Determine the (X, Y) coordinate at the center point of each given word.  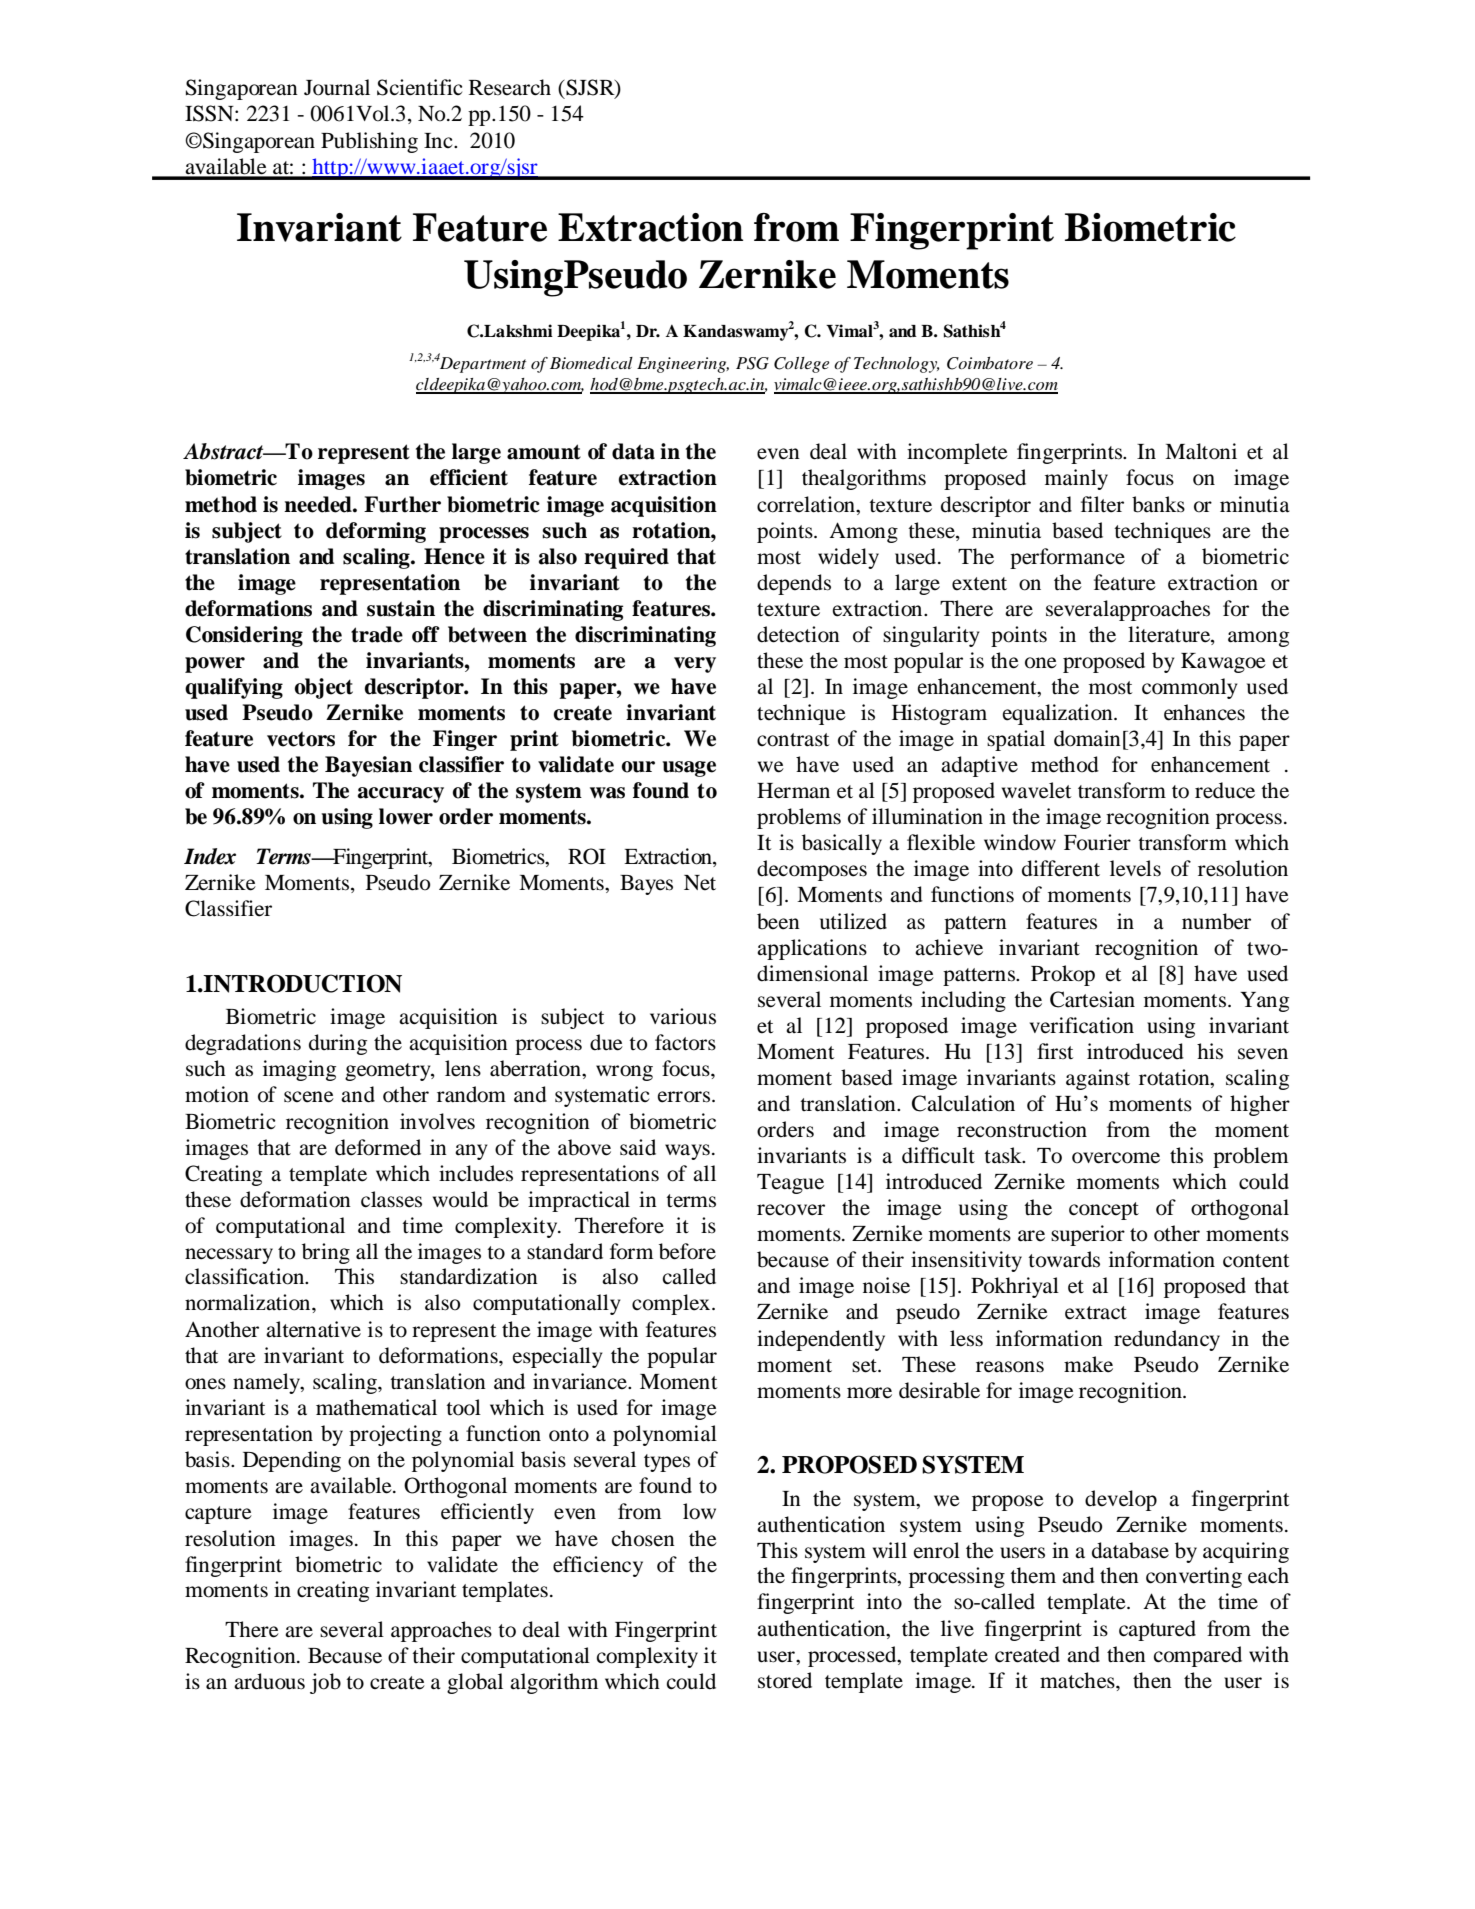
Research (510, 87)
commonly (1190, 688)
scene (309, 1097)
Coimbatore (990, 363)
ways (687, 1152)
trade (377, 634)
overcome (1116, 1158)
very (695, 665)
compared (1198, 1656)
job (325, 1683)
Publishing (369, 142)
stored (785, 1680)
